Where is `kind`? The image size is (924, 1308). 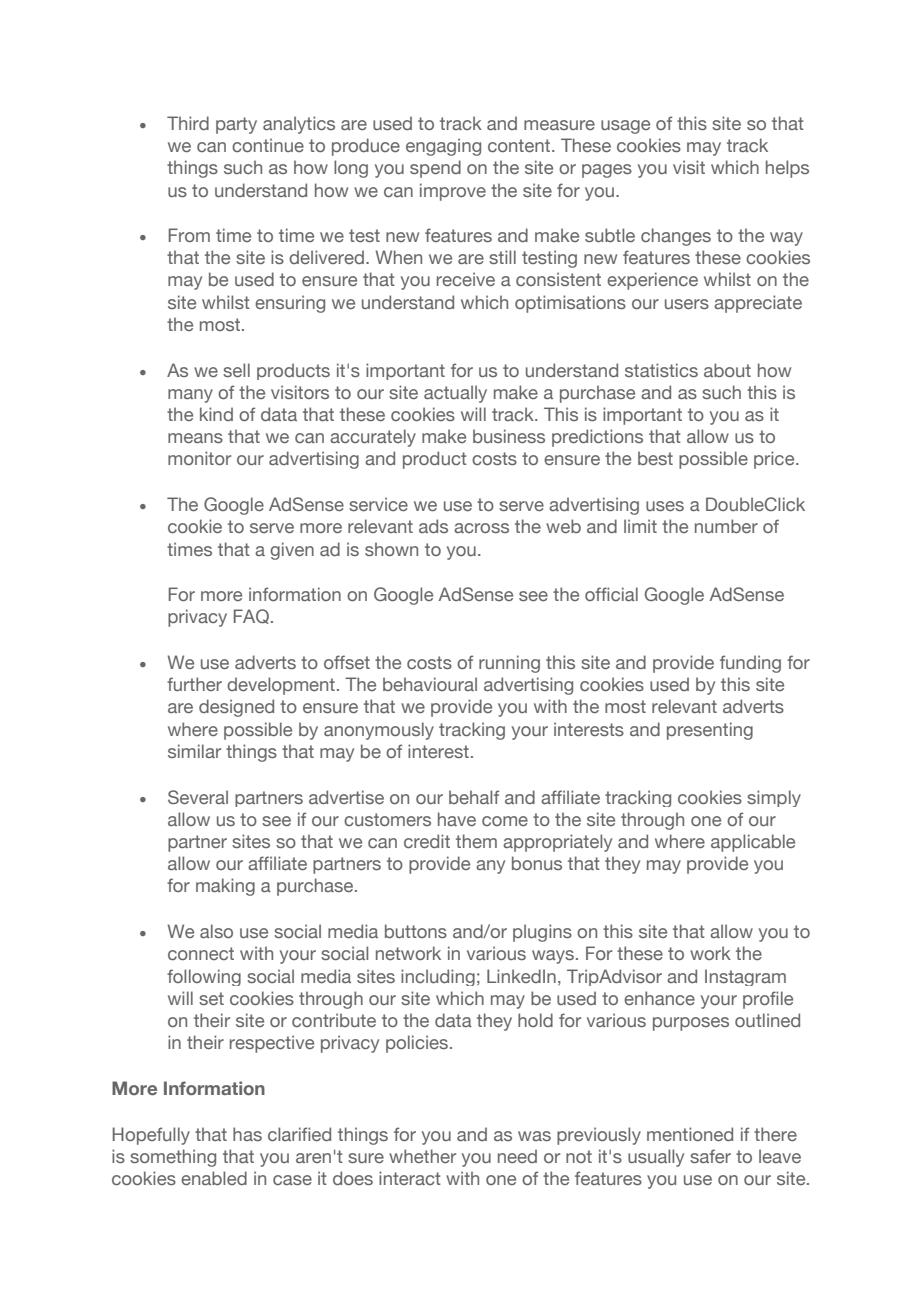
kind is located at coordinates (216, 414).
